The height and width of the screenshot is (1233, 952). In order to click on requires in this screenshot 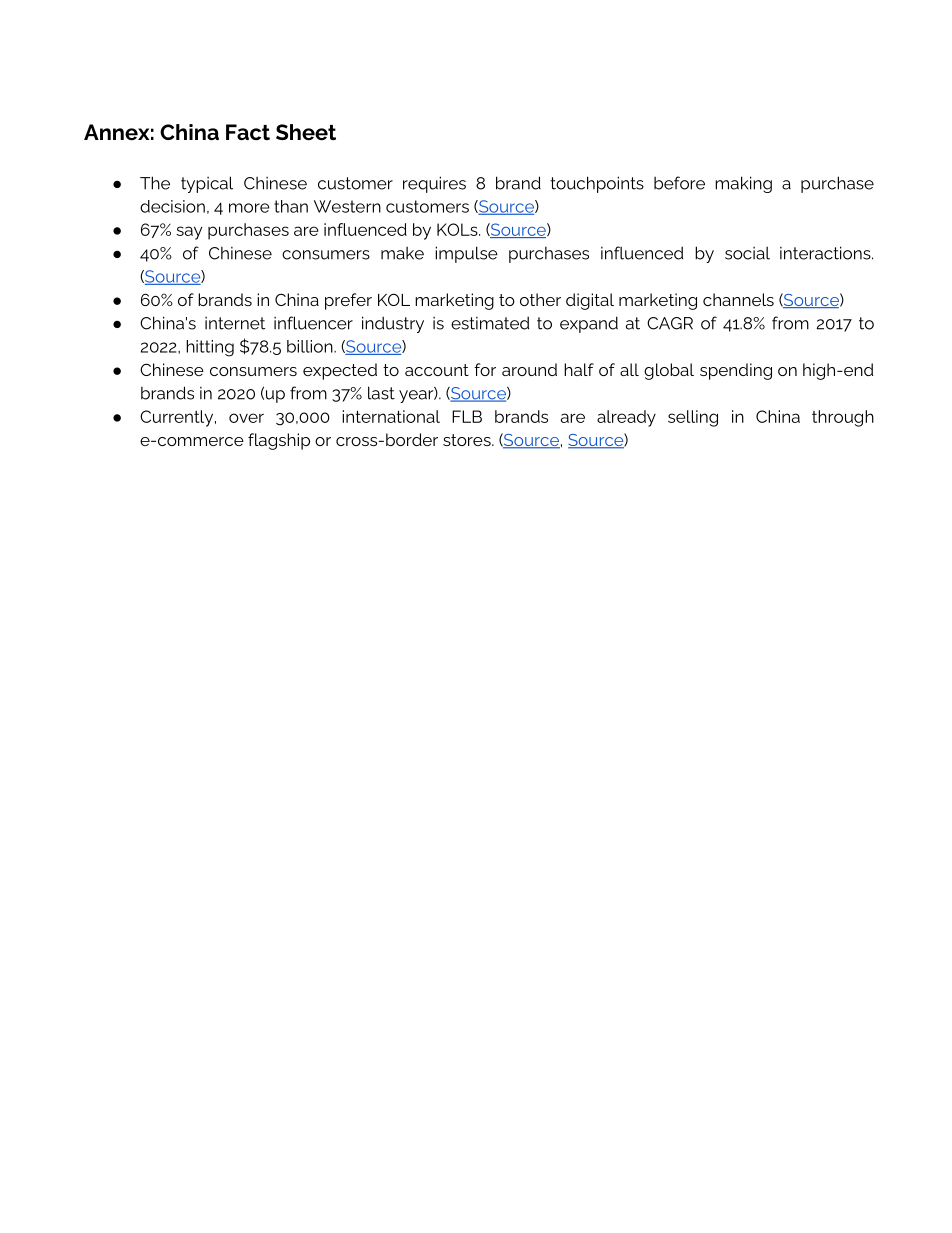, I will do `click(434, 184)`.
